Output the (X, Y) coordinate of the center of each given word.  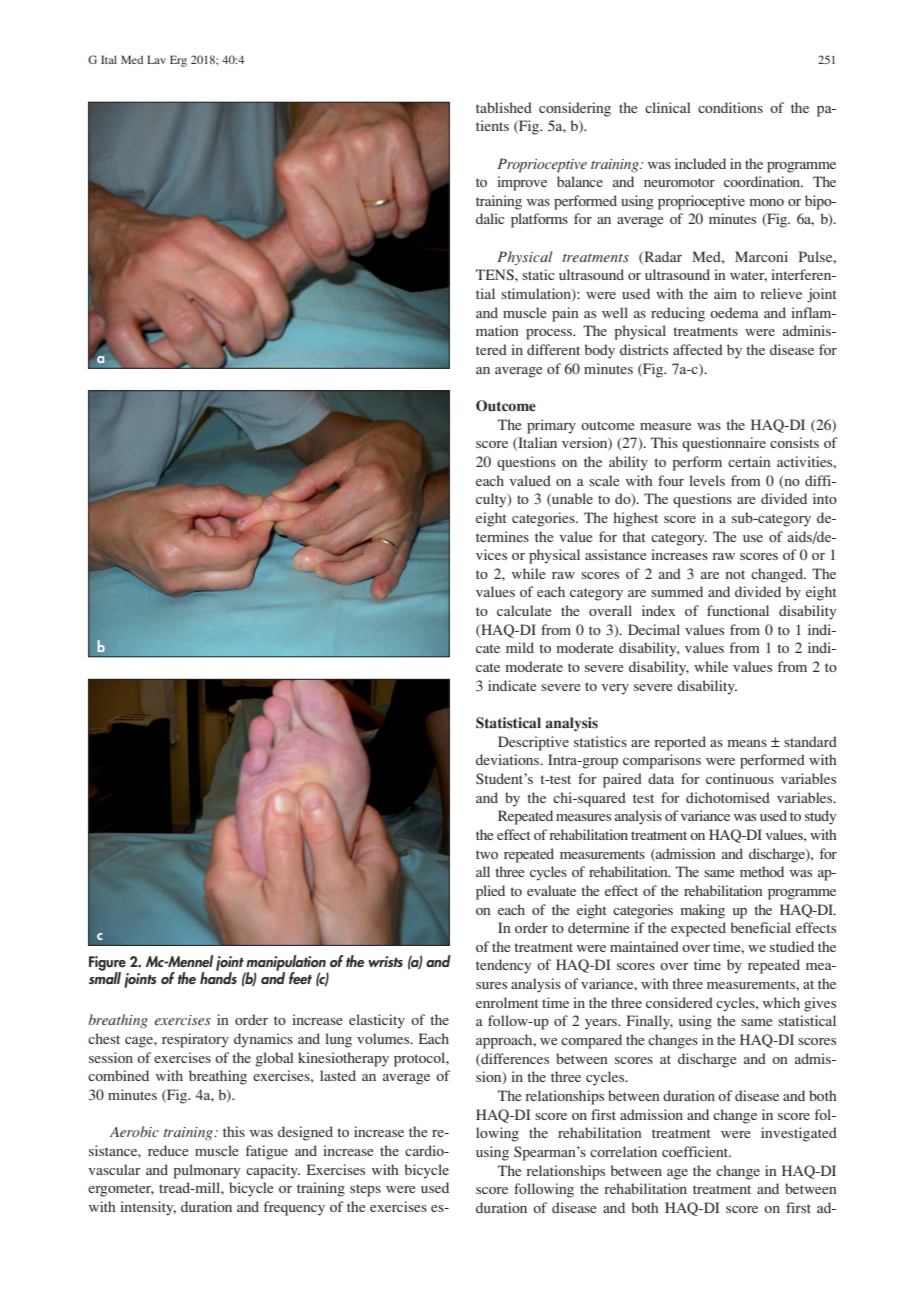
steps (365, 1190)
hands (218, 976)
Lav (156, 59)
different (553, 349)
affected (698, 349)
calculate (524, 610)
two (487, 854)
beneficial (760, 927)
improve (522, 183)
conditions (730, 107)
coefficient (696, 1151)
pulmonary (206, 1171)
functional (738, 610)
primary (551, 426)
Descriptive (533, 743)
